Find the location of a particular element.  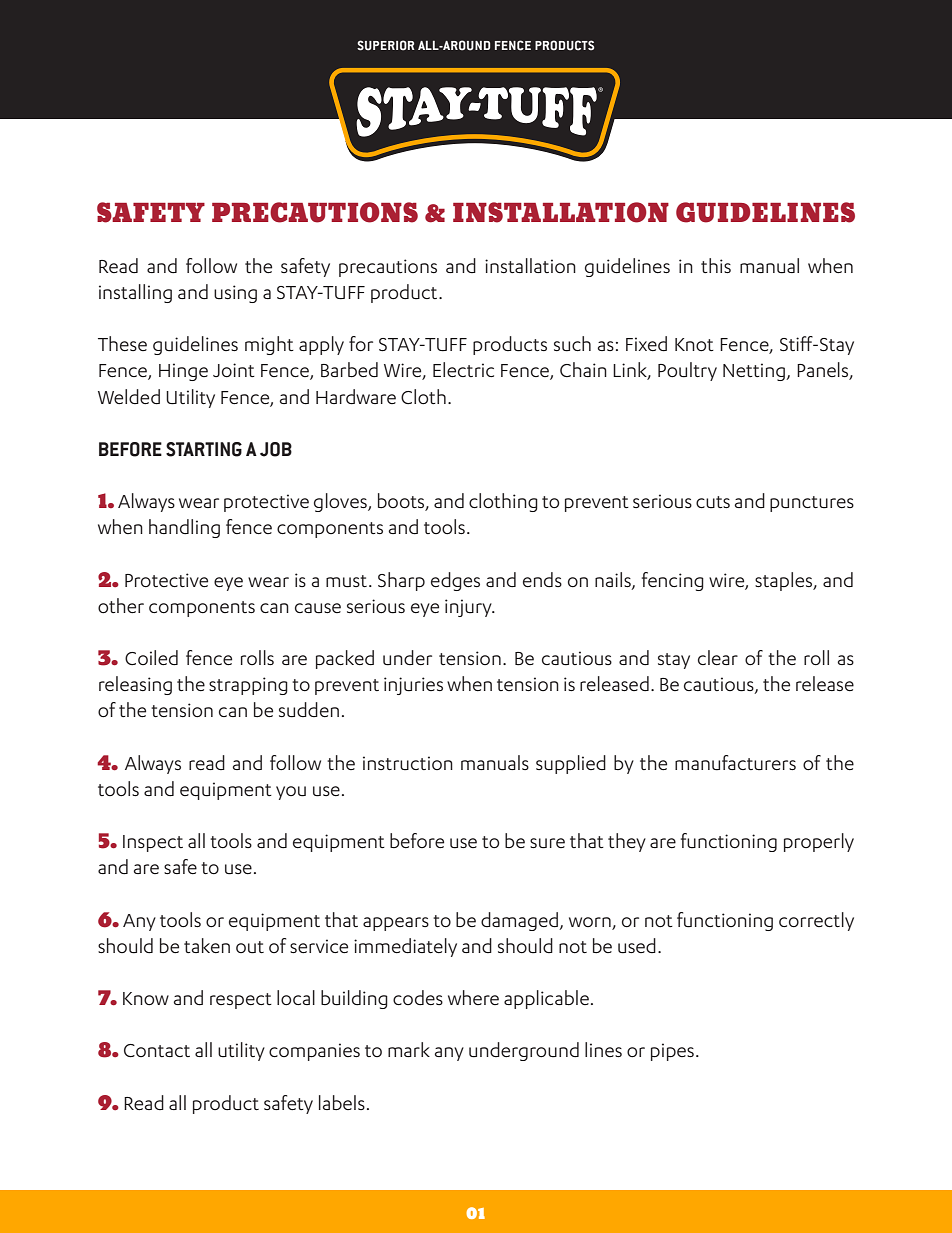

Knot is located at coordinates (694, 345).
